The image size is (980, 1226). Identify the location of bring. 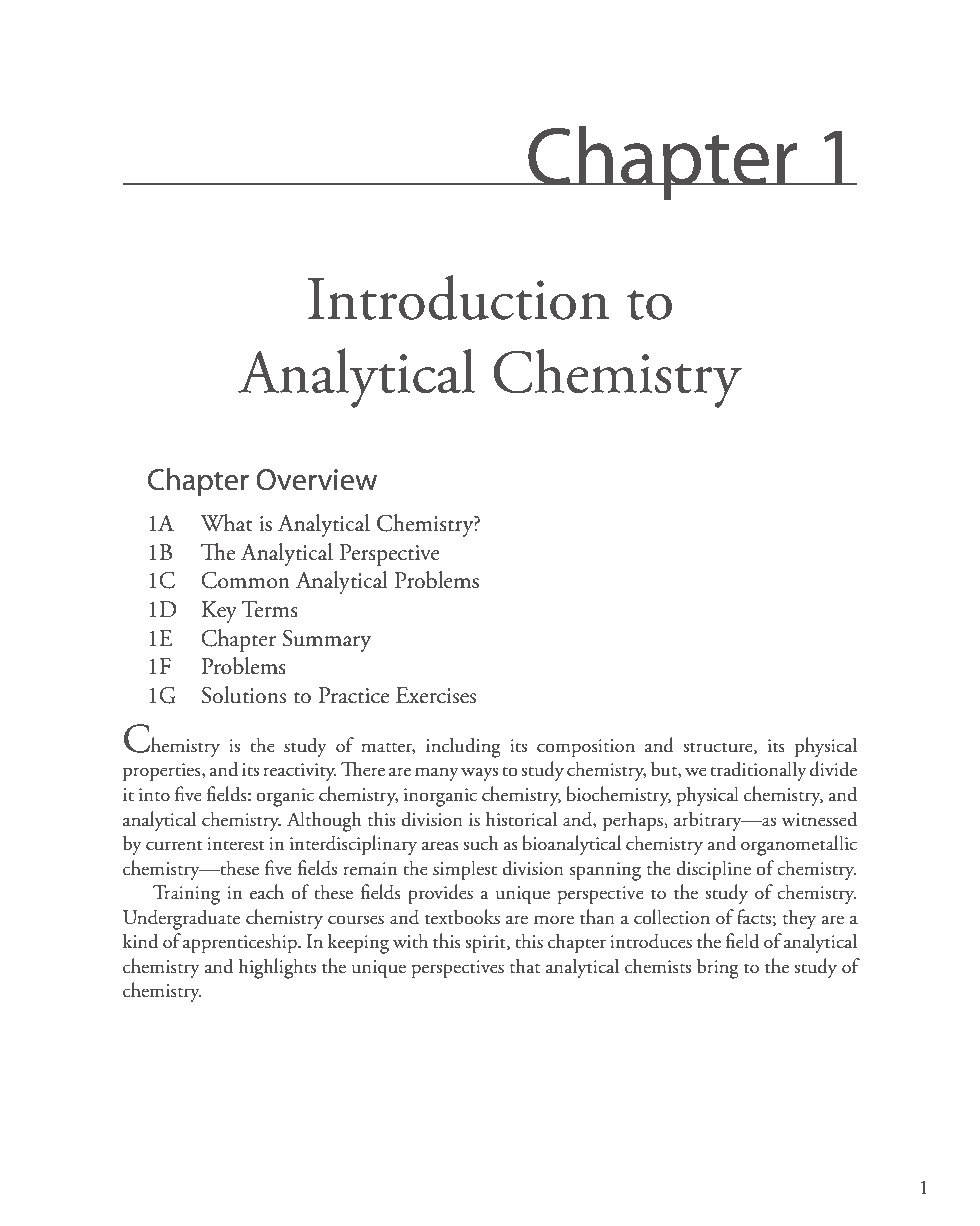
(718, 968).
